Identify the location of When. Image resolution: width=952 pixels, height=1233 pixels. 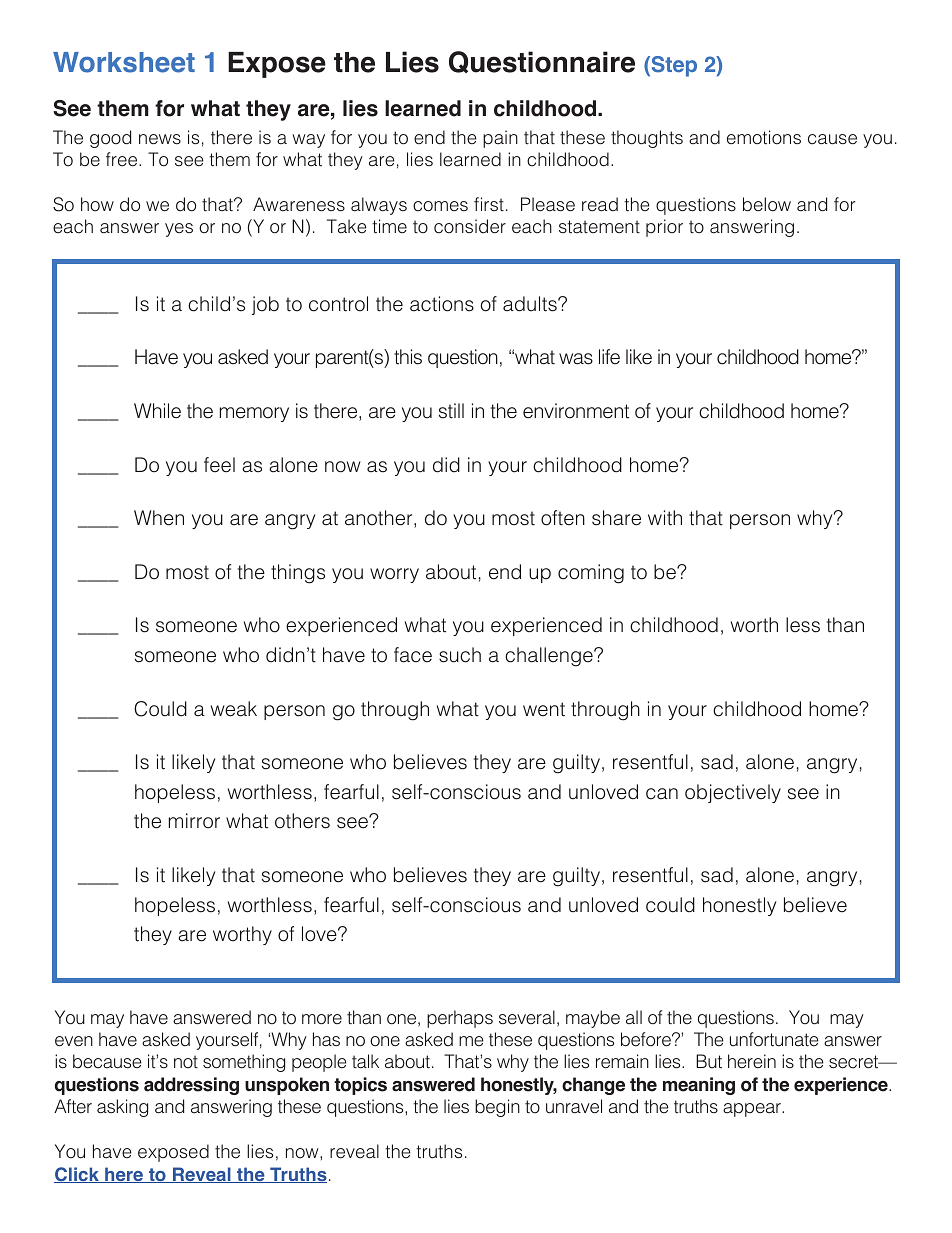
(159, 518).
